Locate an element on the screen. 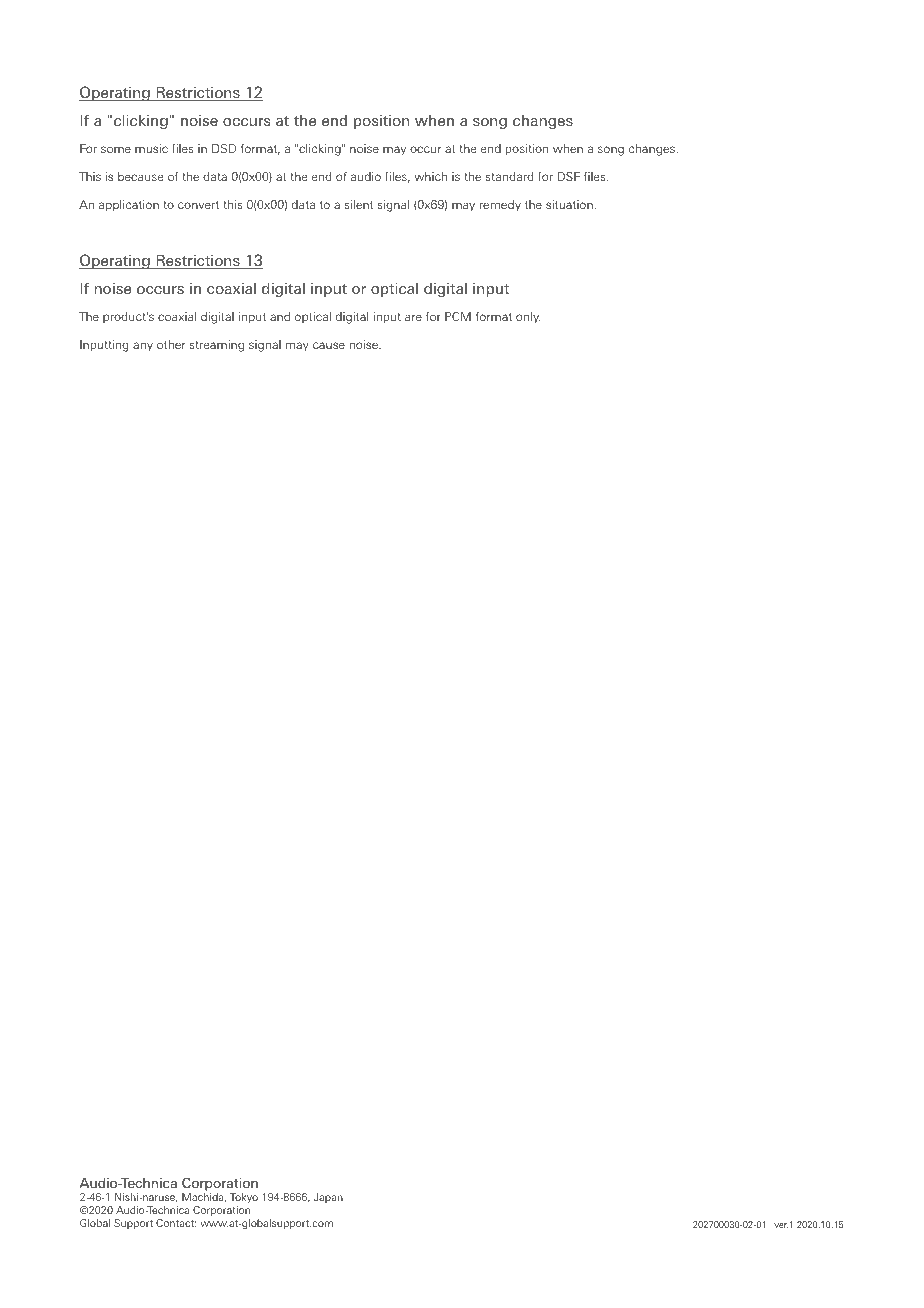 The width and height of the screenshot is (924, 1308). Japan is located at coordinates (328, 1198).
